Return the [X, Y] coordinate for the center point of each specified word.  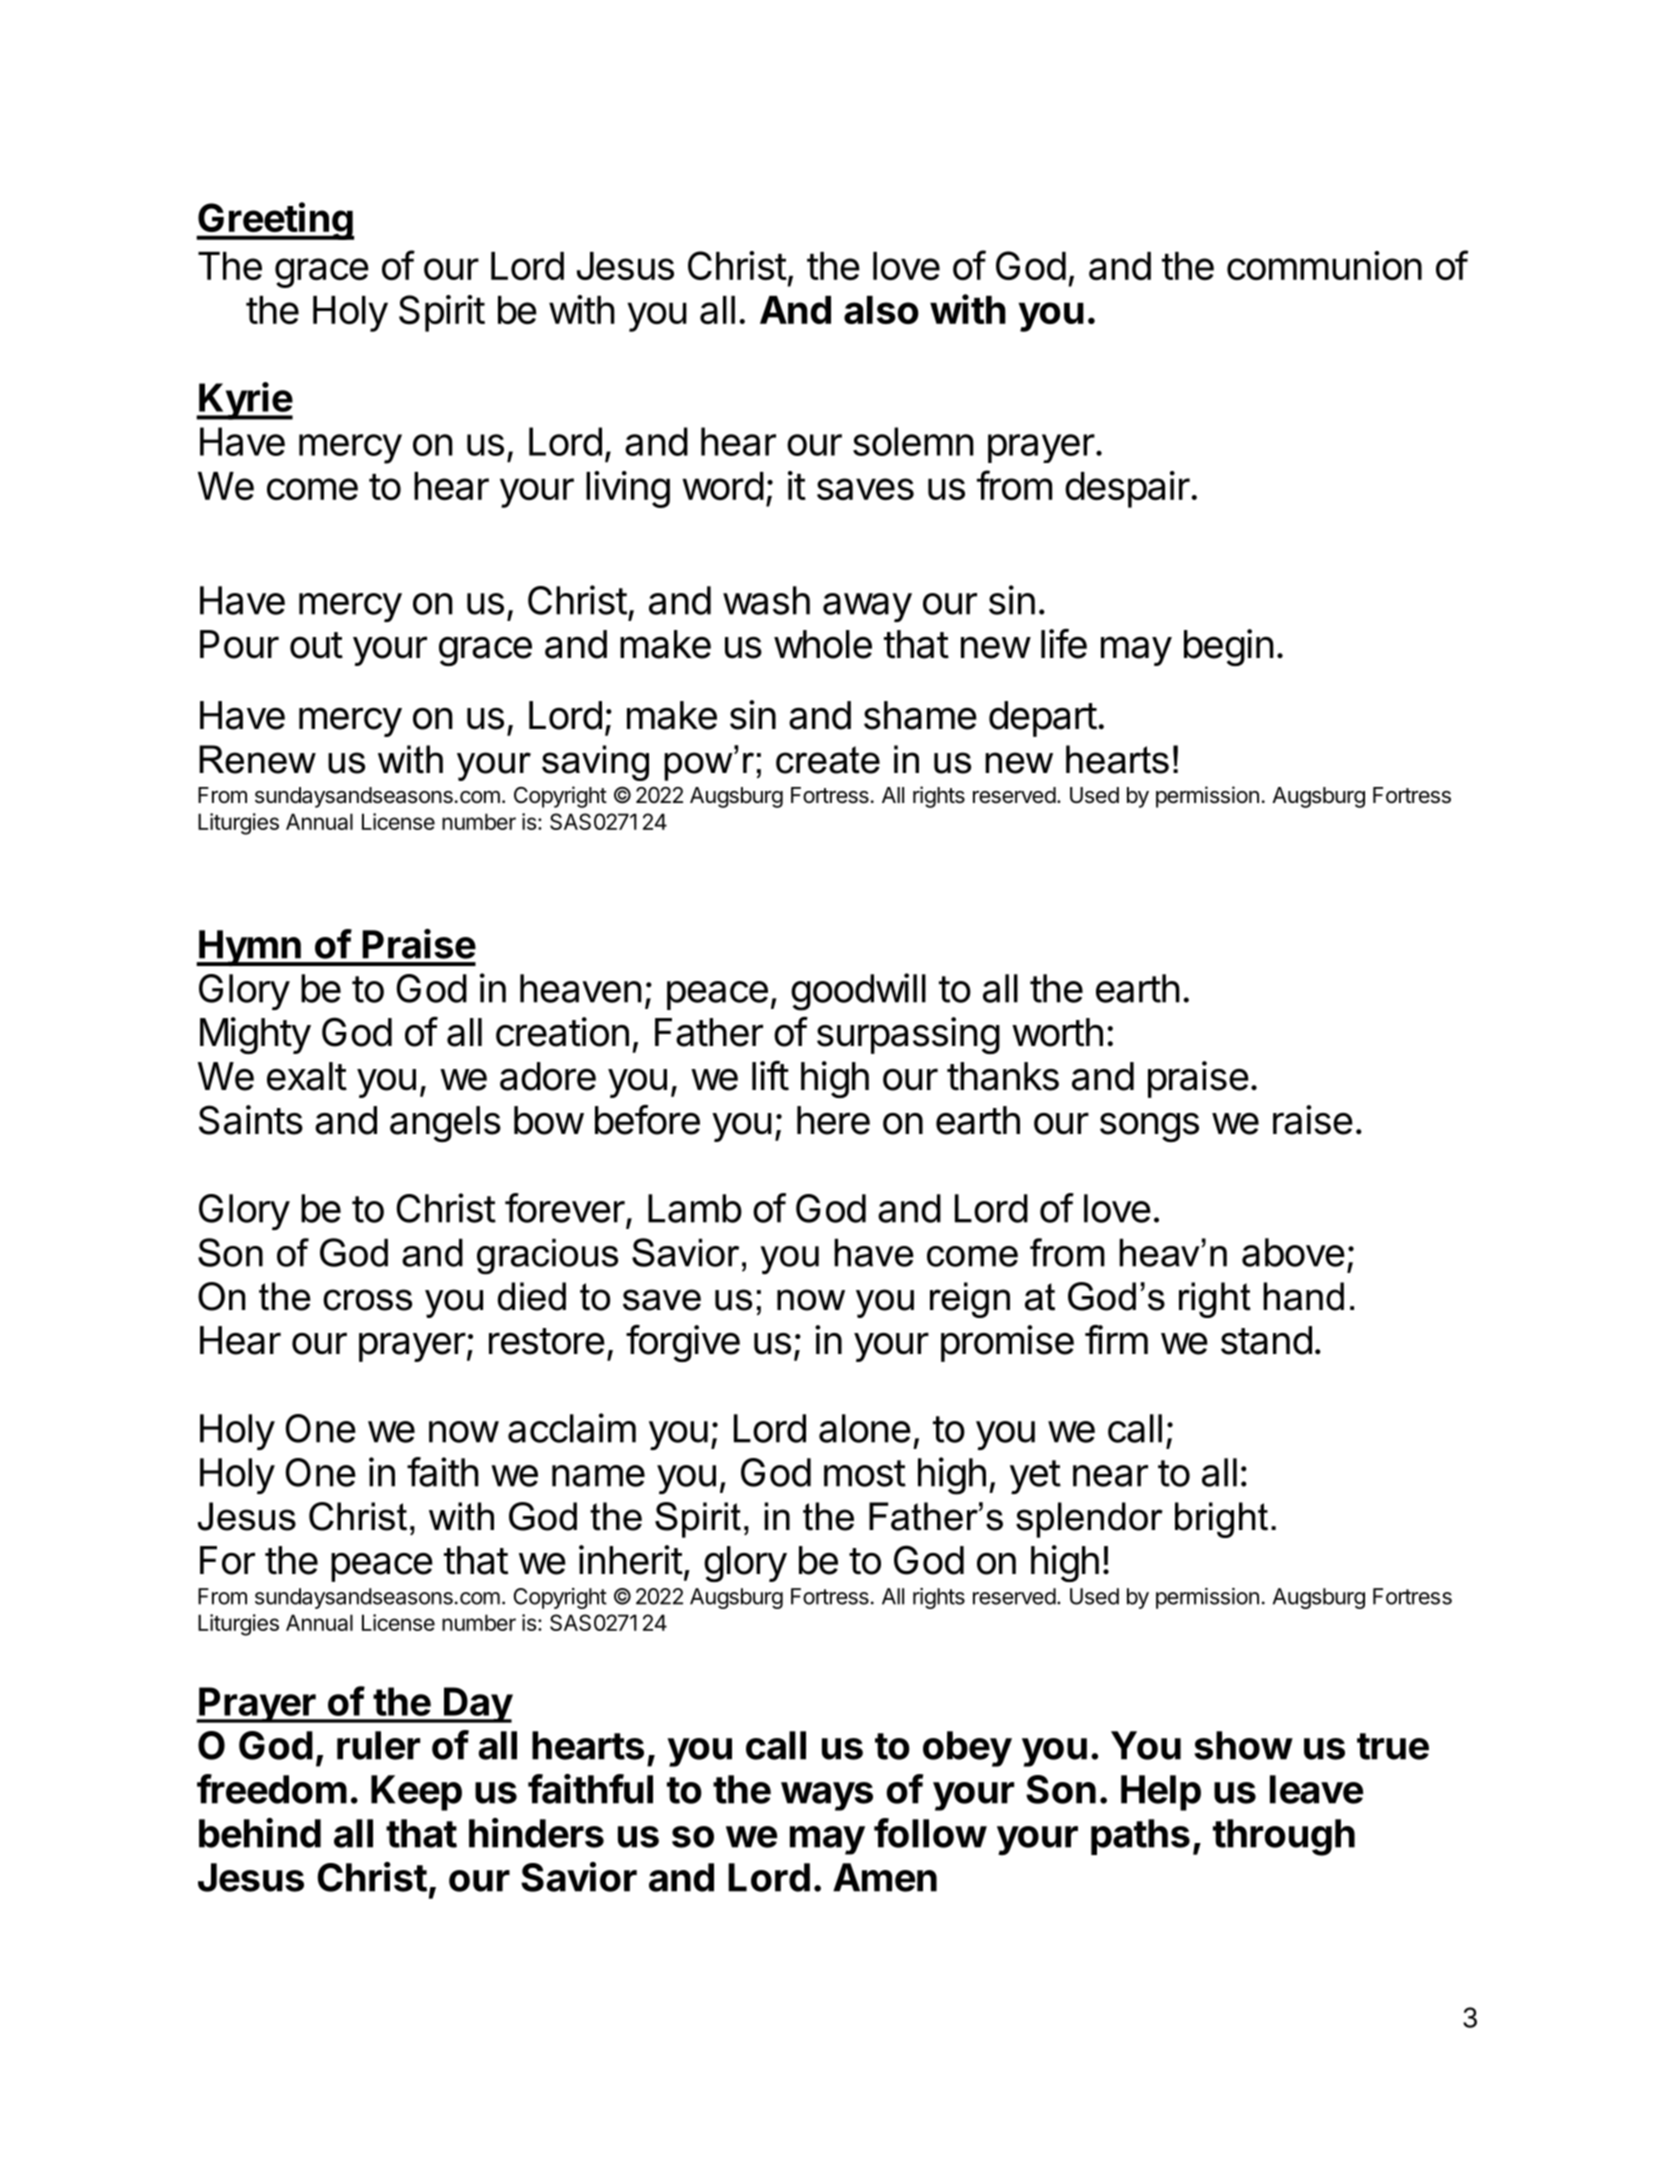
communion [1324, 265]
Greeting [275, 221]
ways [827, 1796]
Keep [416, 1793]
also [881, 310]
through [1284, 1837]
